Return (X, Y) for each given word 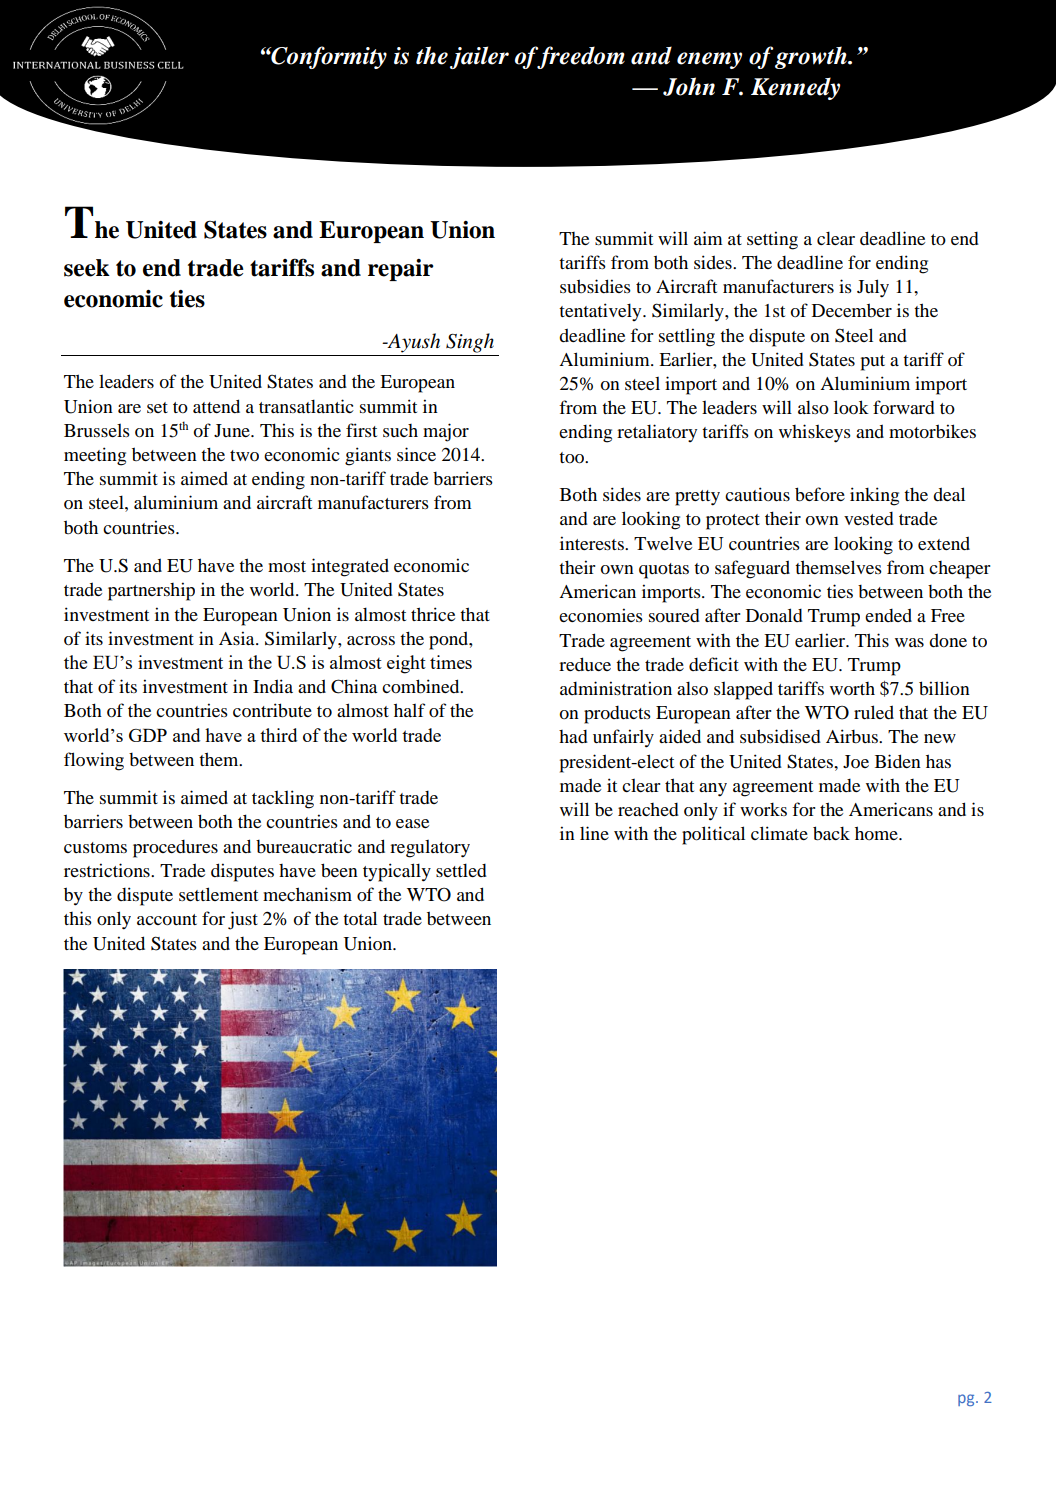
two (244, 456)
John (689, 86)
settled (461, 870)
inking (874, 496)
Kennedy (795, 88)
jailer (479, 57)
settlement (218, 894)
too (573, 458)
